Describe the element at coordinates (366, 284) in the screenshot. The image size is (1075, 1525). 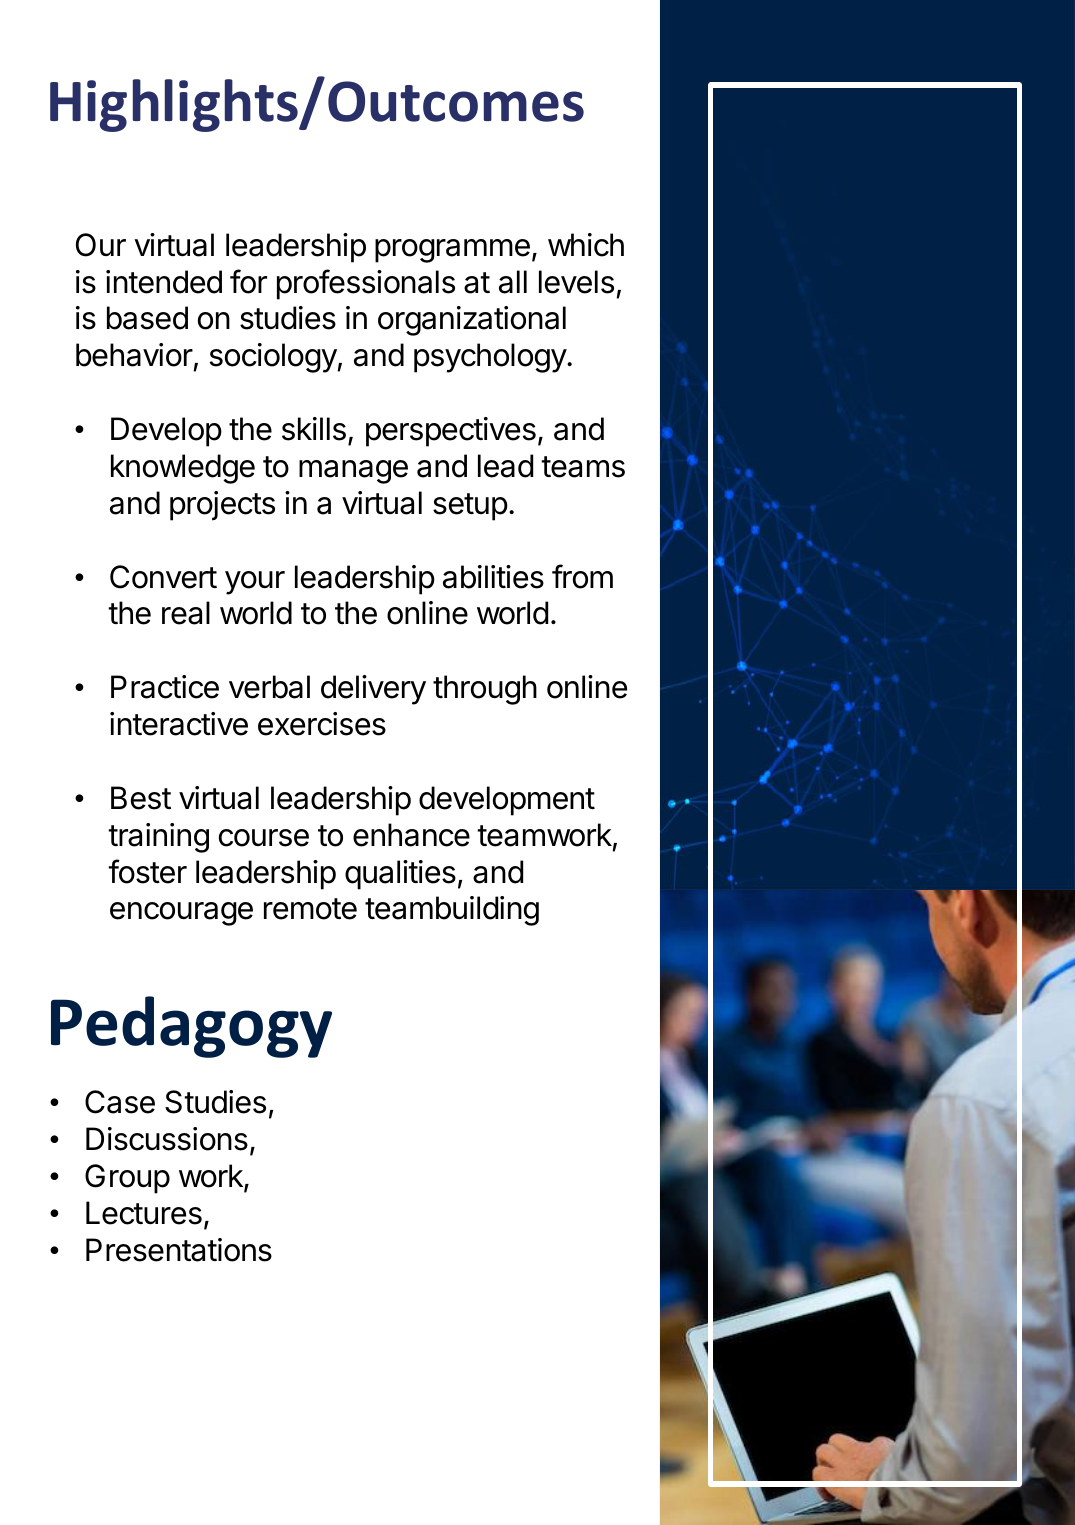
I see `professionals` at that location.
